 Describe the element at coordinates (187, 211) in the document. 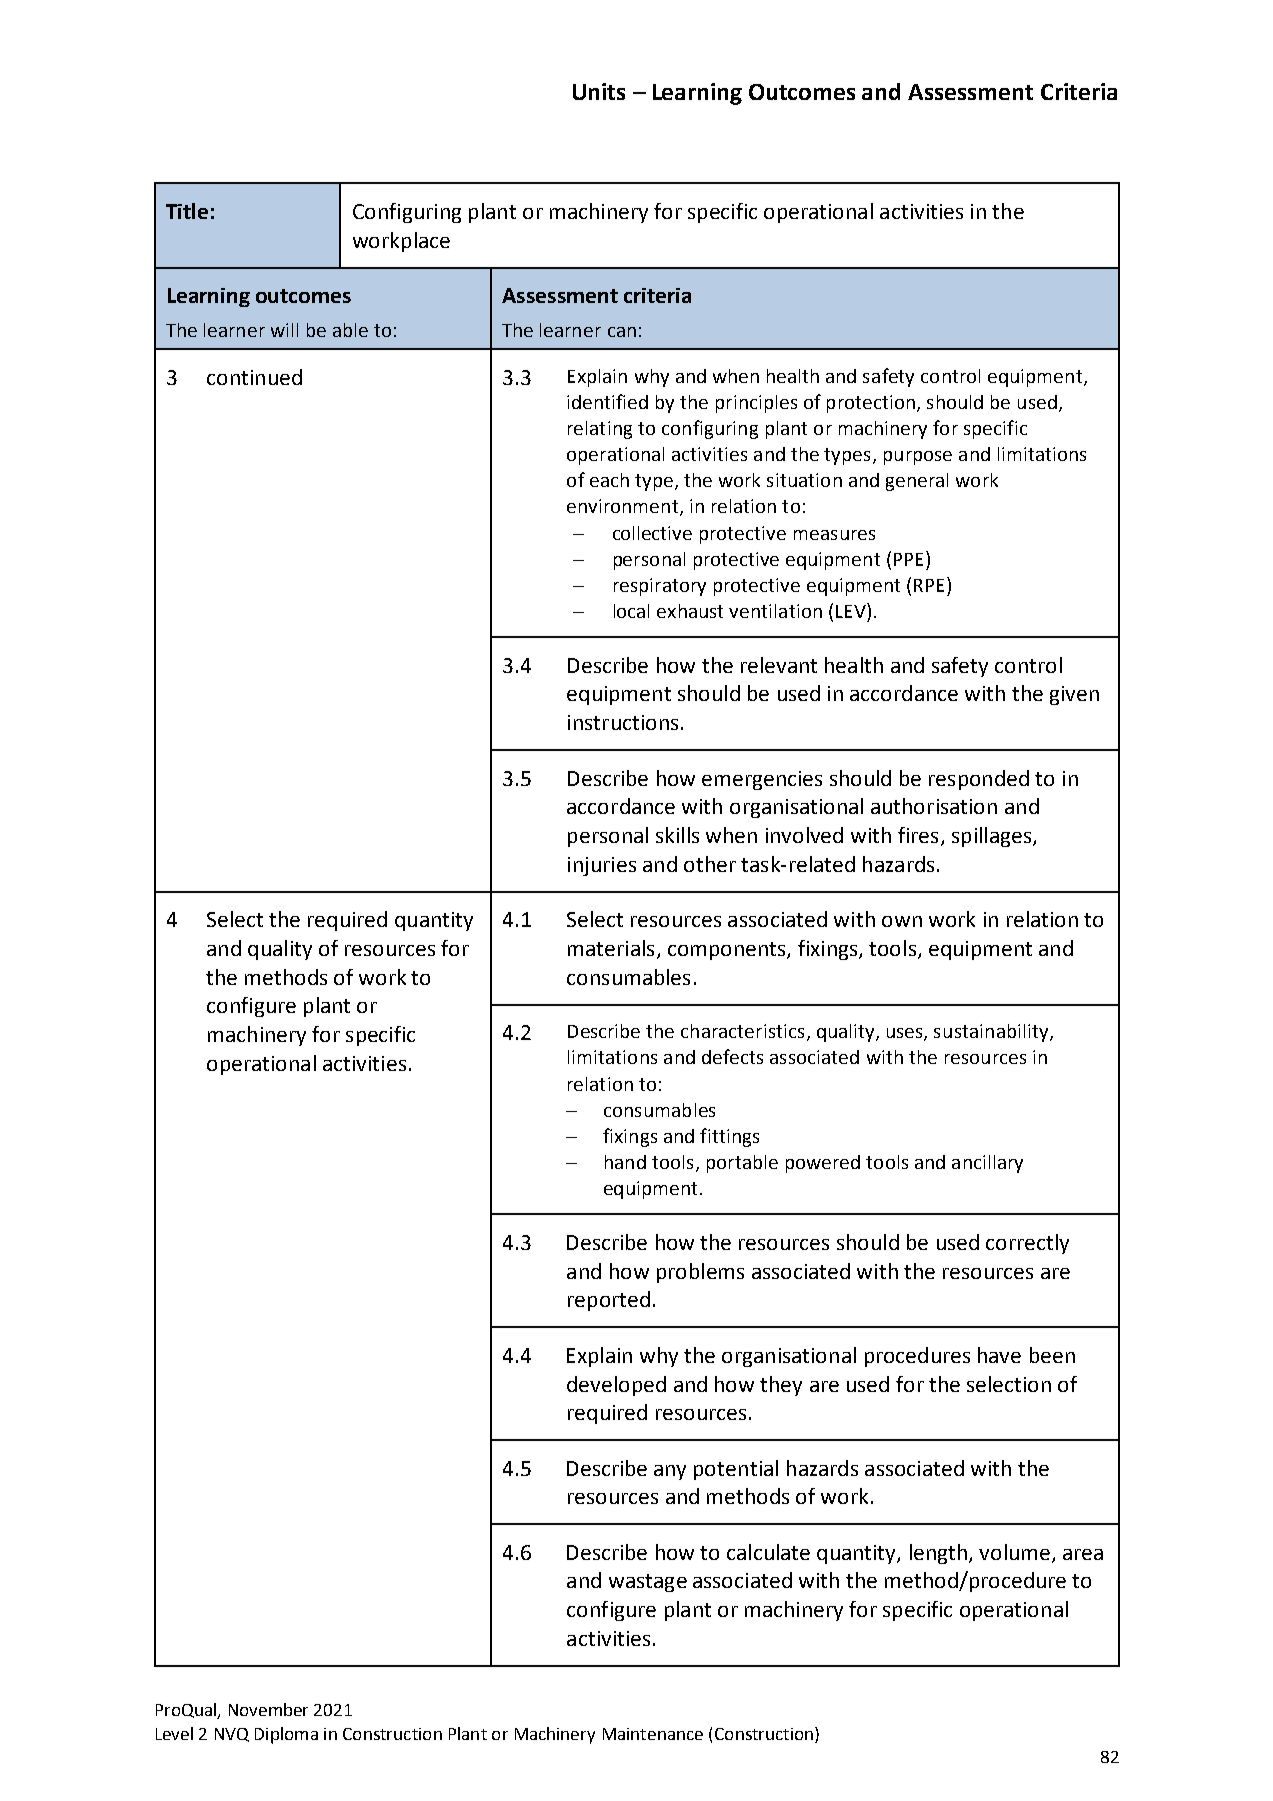

I see `Title` at that location.
